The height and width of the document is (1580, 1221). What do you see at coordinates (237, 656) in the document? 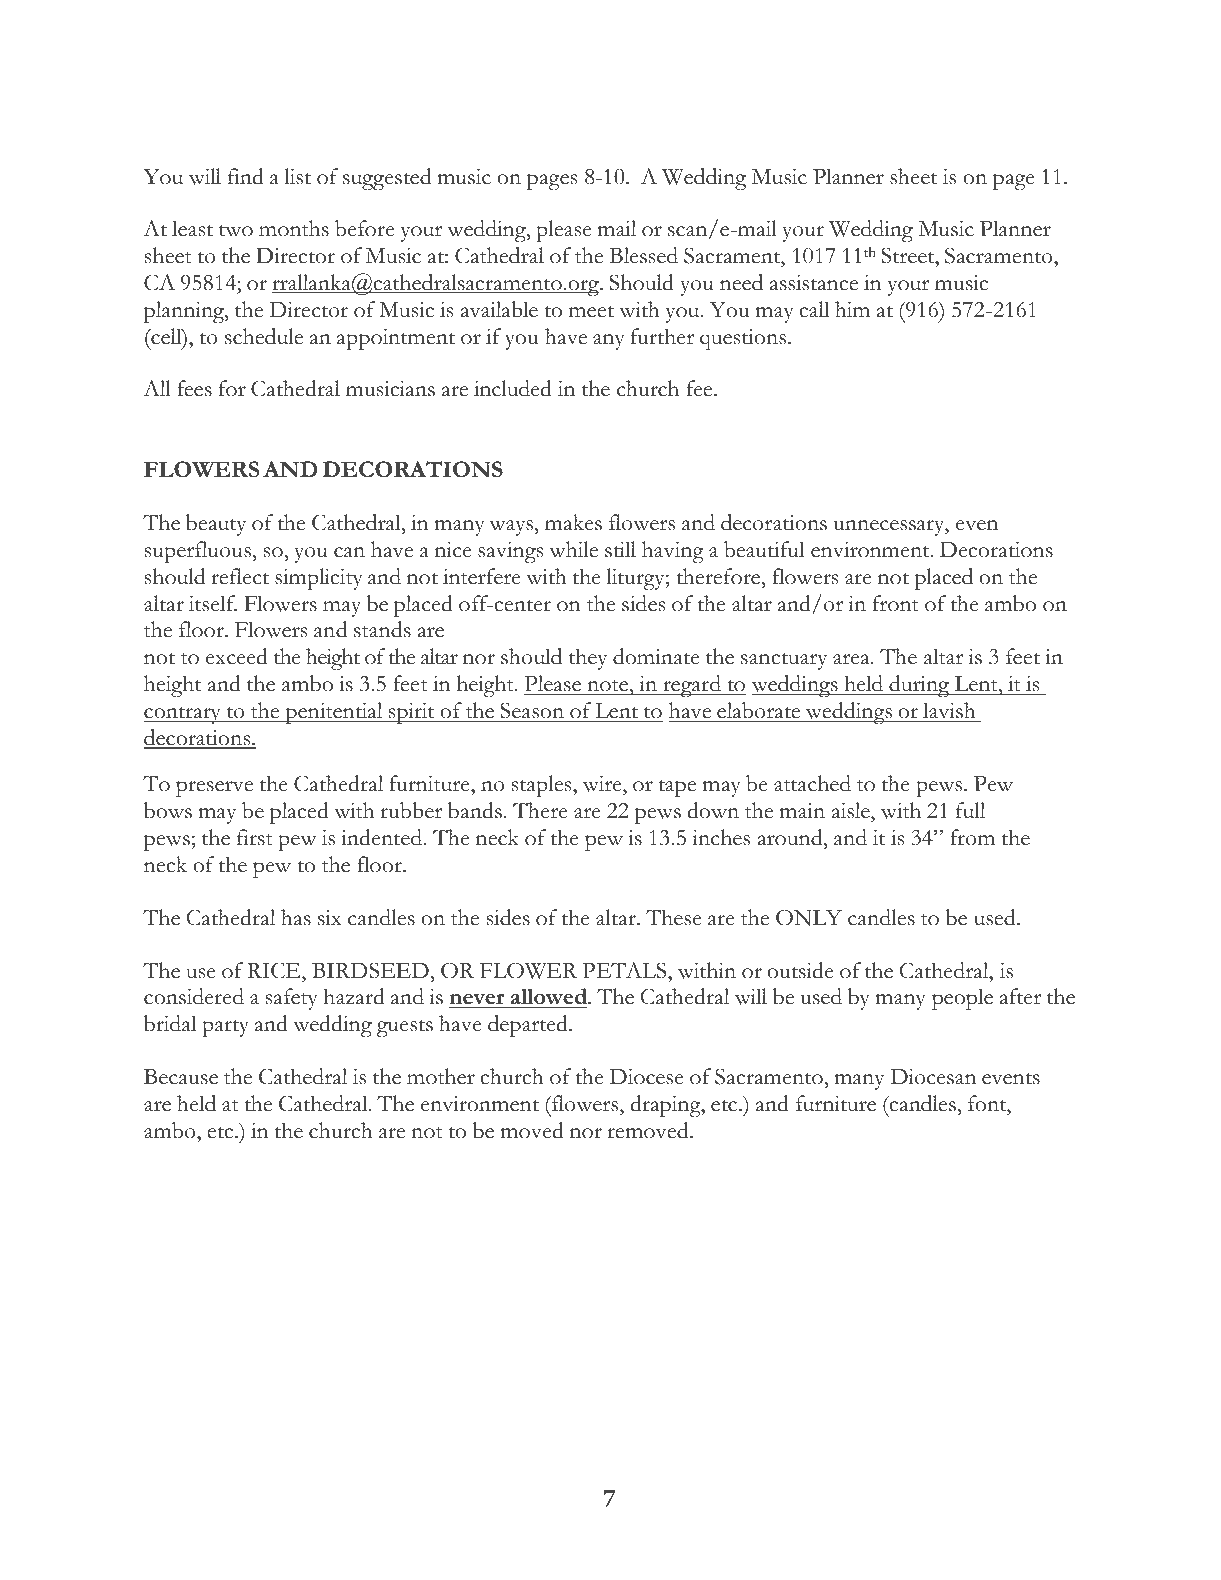
I see `exceed` at bounding box center [237, 656].
